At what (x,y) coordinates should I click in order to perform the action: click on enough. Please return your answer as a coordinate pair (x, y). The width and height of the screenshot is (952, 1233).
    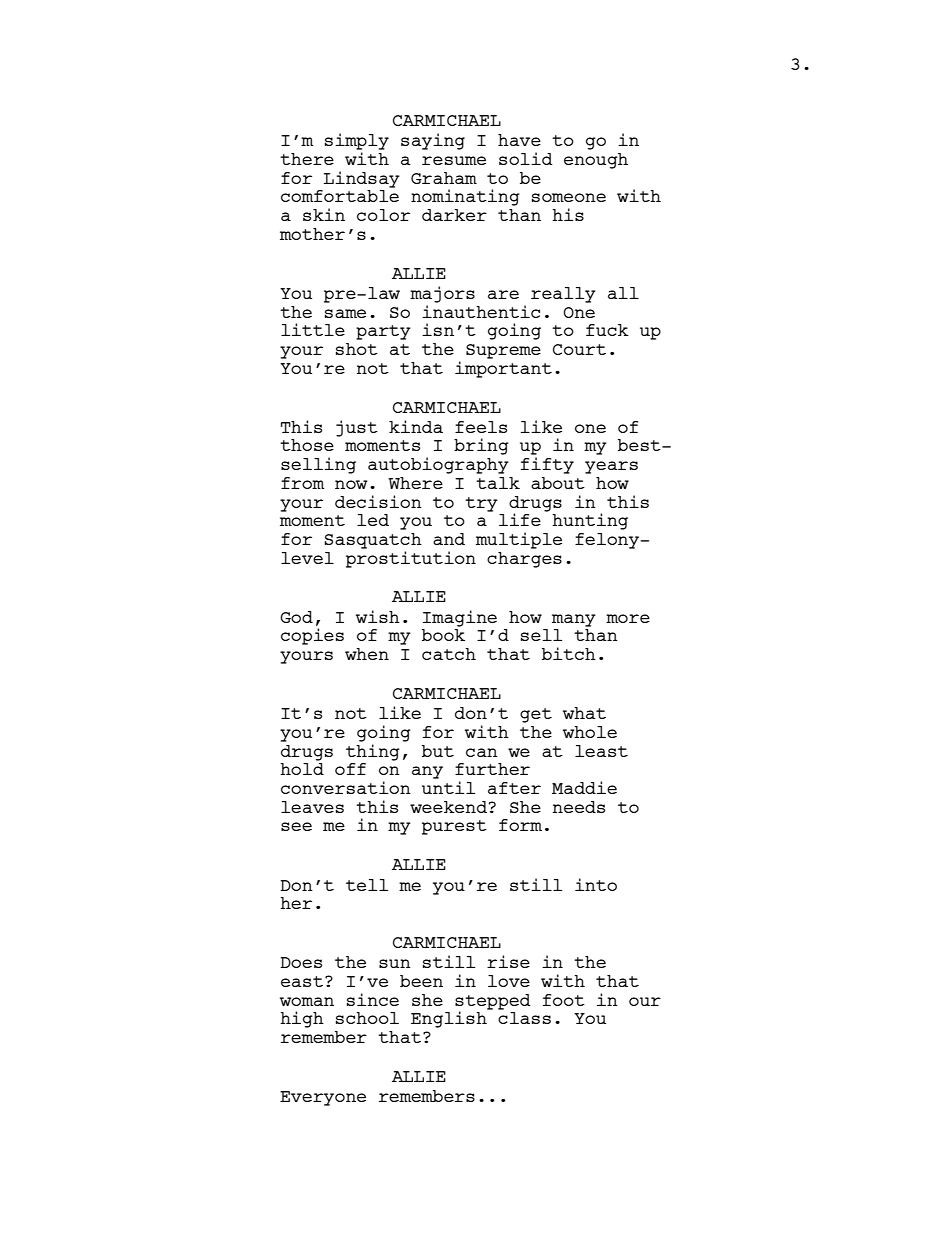
    Looking at the image, I should click on (596, 161).
